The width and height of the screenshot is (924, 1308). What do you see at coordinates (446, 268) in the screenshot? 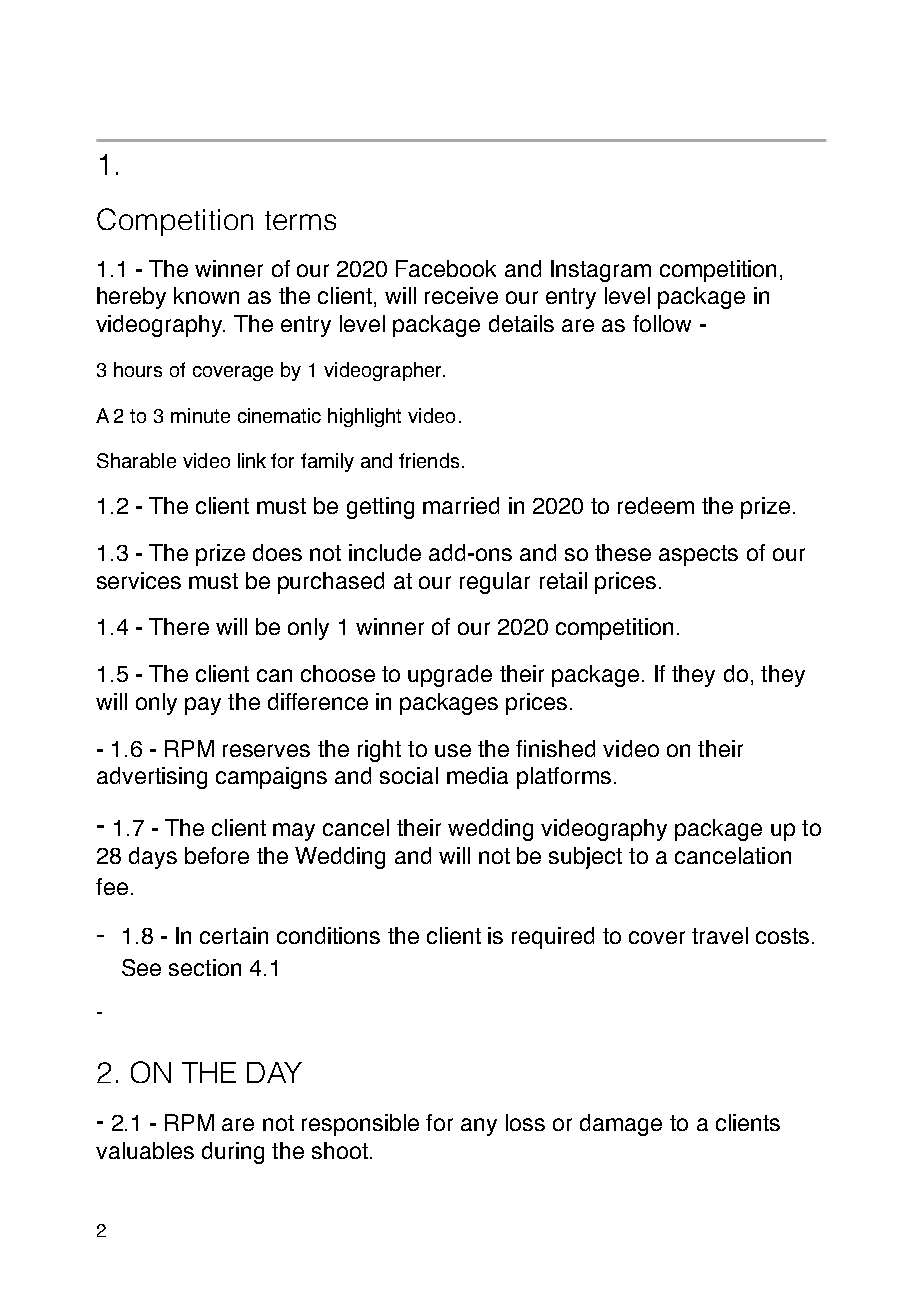
I see `Facebook` at bounding box center [446, 268].
